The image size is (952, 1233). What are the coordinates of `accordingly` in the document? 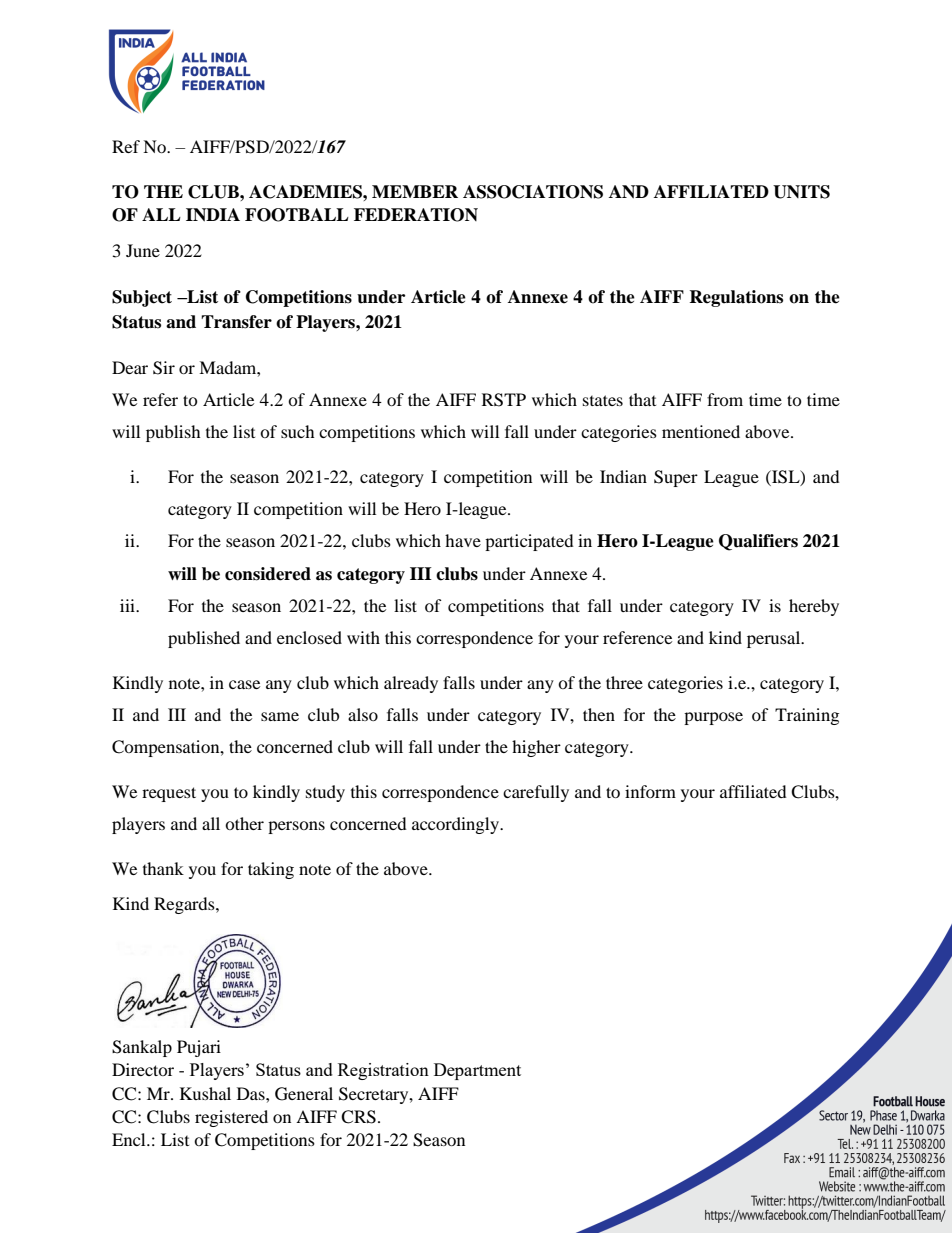 It's located at (457, 825).
